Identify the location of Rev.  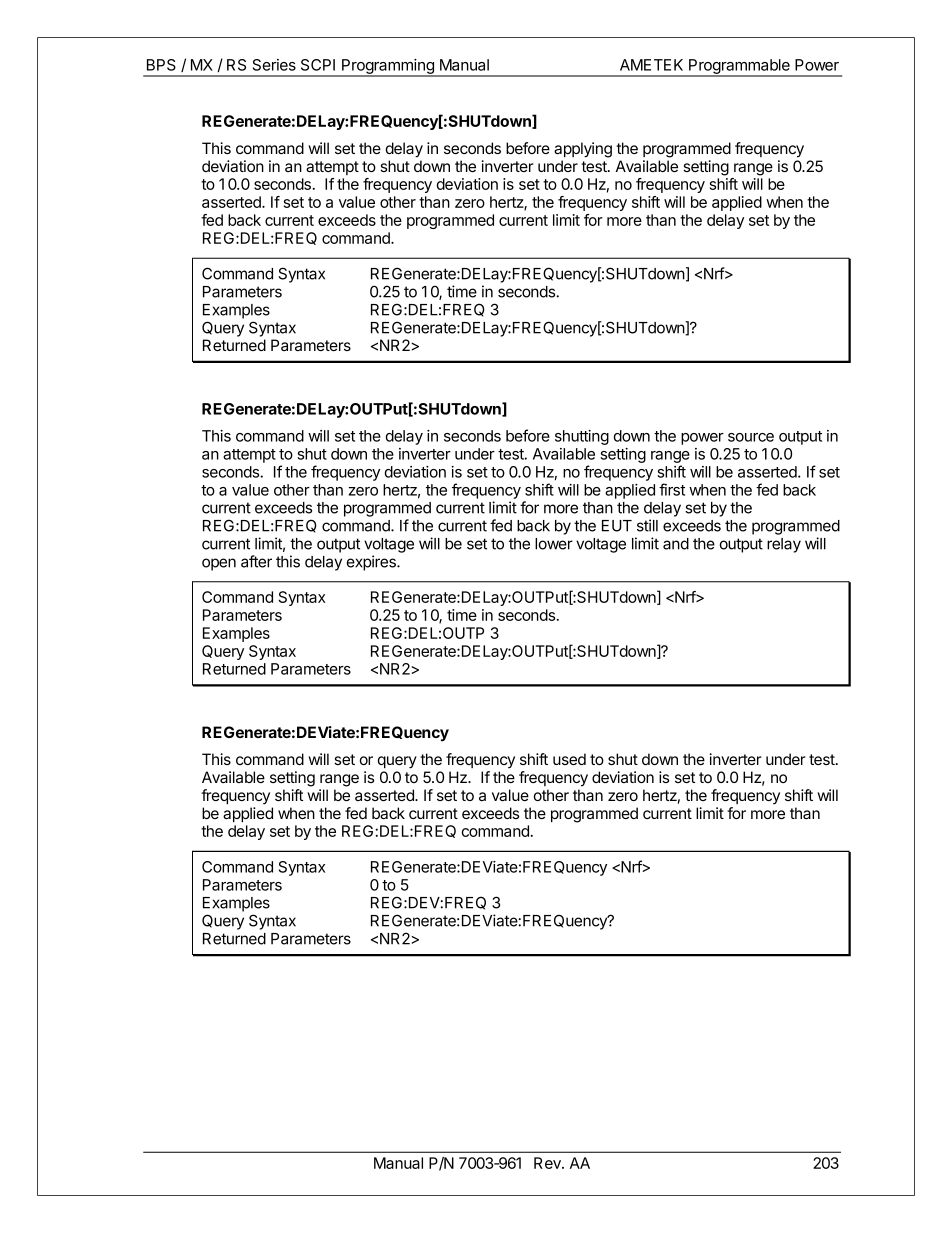
(548, 1163).
